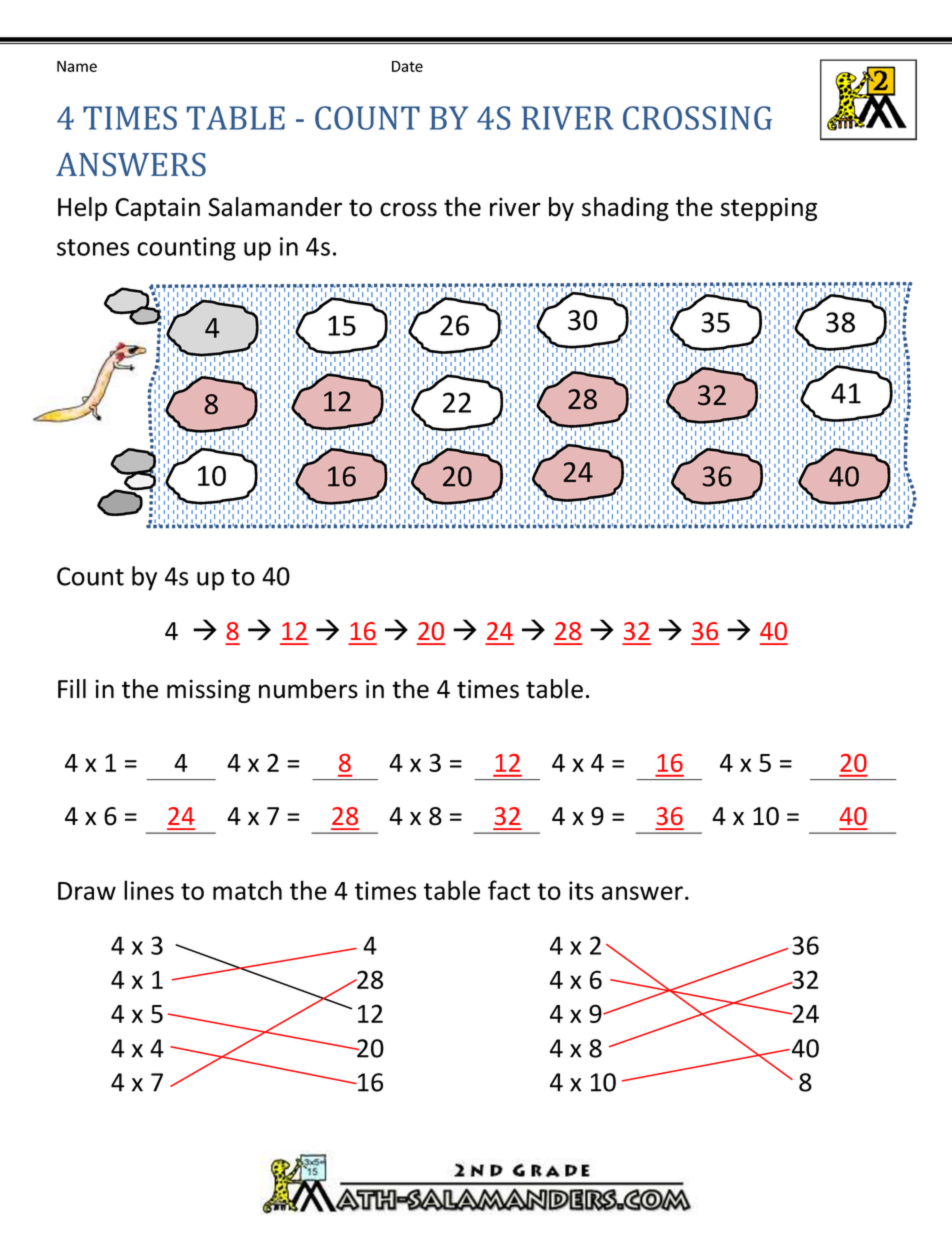 The image size is (952, 1233). What do you see at coordinates (625, 209) in the screenshot?
I see `shading` at bounding box center [625, 209].
